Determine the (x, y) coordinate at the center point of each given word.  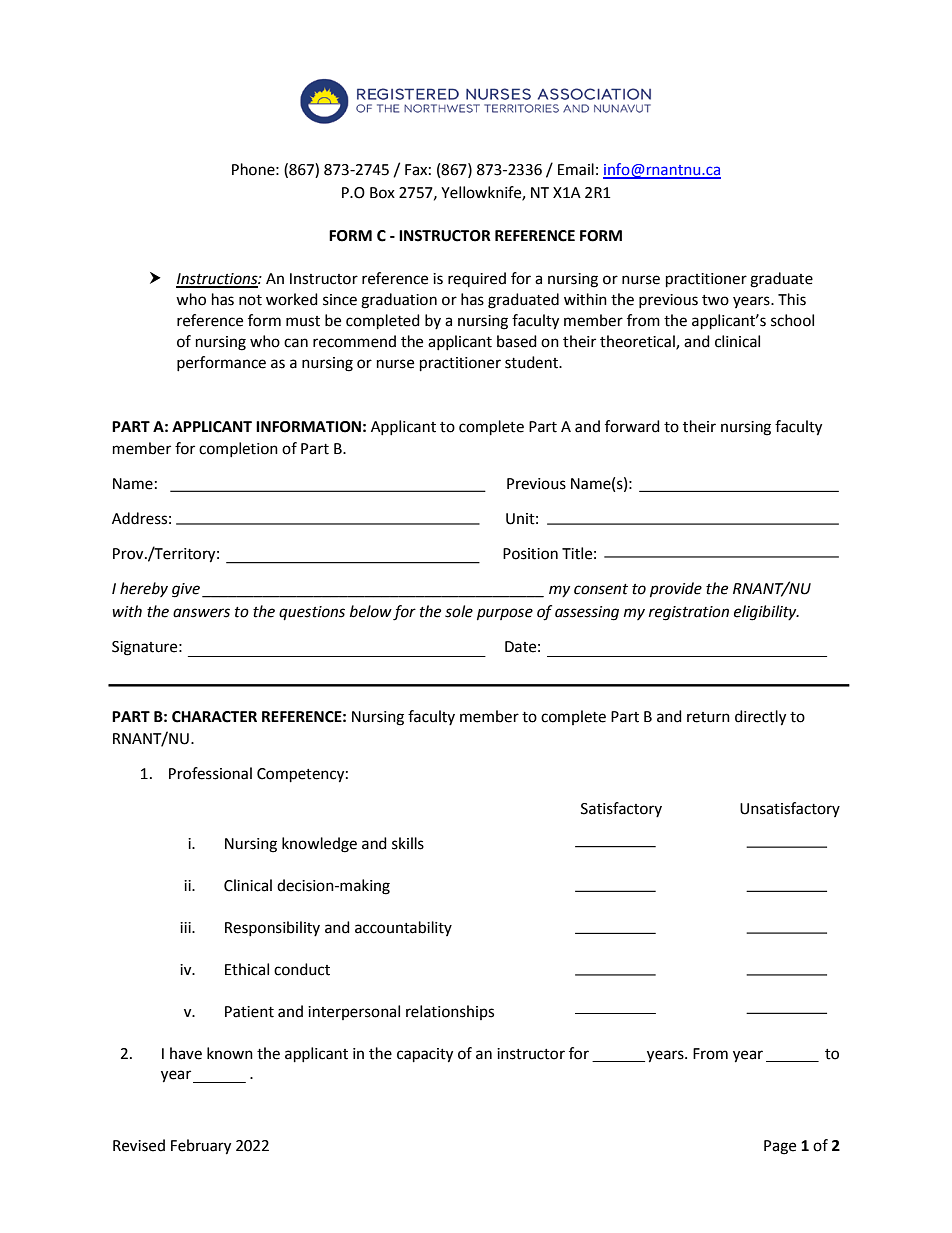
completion (238, 449)
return (708, 717)
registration (689, 613)
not (250, 300)
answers (201, 613)
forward (632, 426)
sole (459, 611)
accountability (403, 928)
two (715, 300)
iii (186, 927)
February (201, 1147)
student (532, 362)
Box (382, 193)
